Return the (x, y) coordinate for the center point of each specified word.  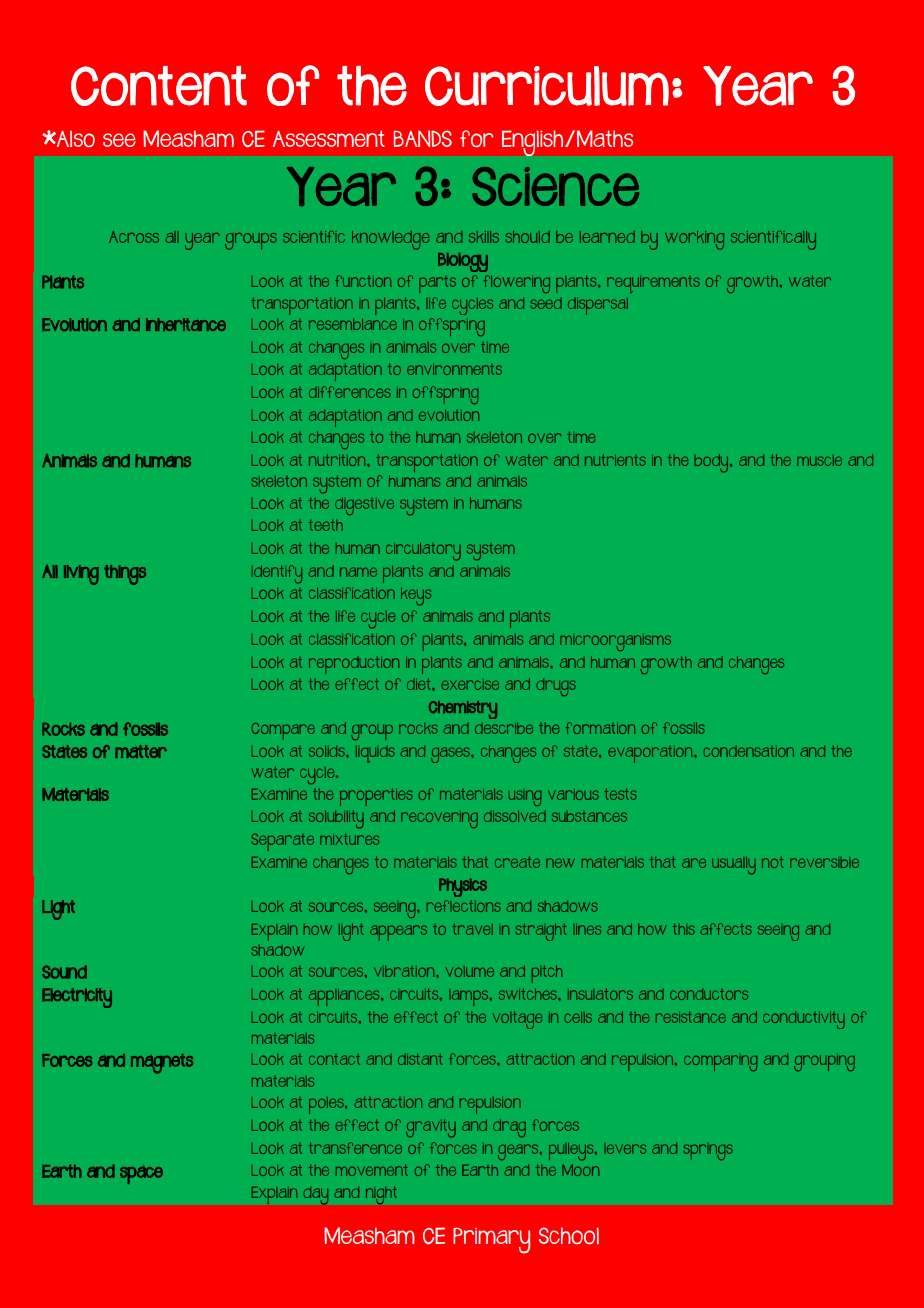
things (125, 575)
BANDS (422, 138)
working (694, 240)
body (712, 463)
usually (734, 866)
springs (708, 1152)
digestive (364, 506)
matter (141, 751)
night (381, 1195)
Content (159, 86)
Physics (463, 887)
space (141, 1175)
